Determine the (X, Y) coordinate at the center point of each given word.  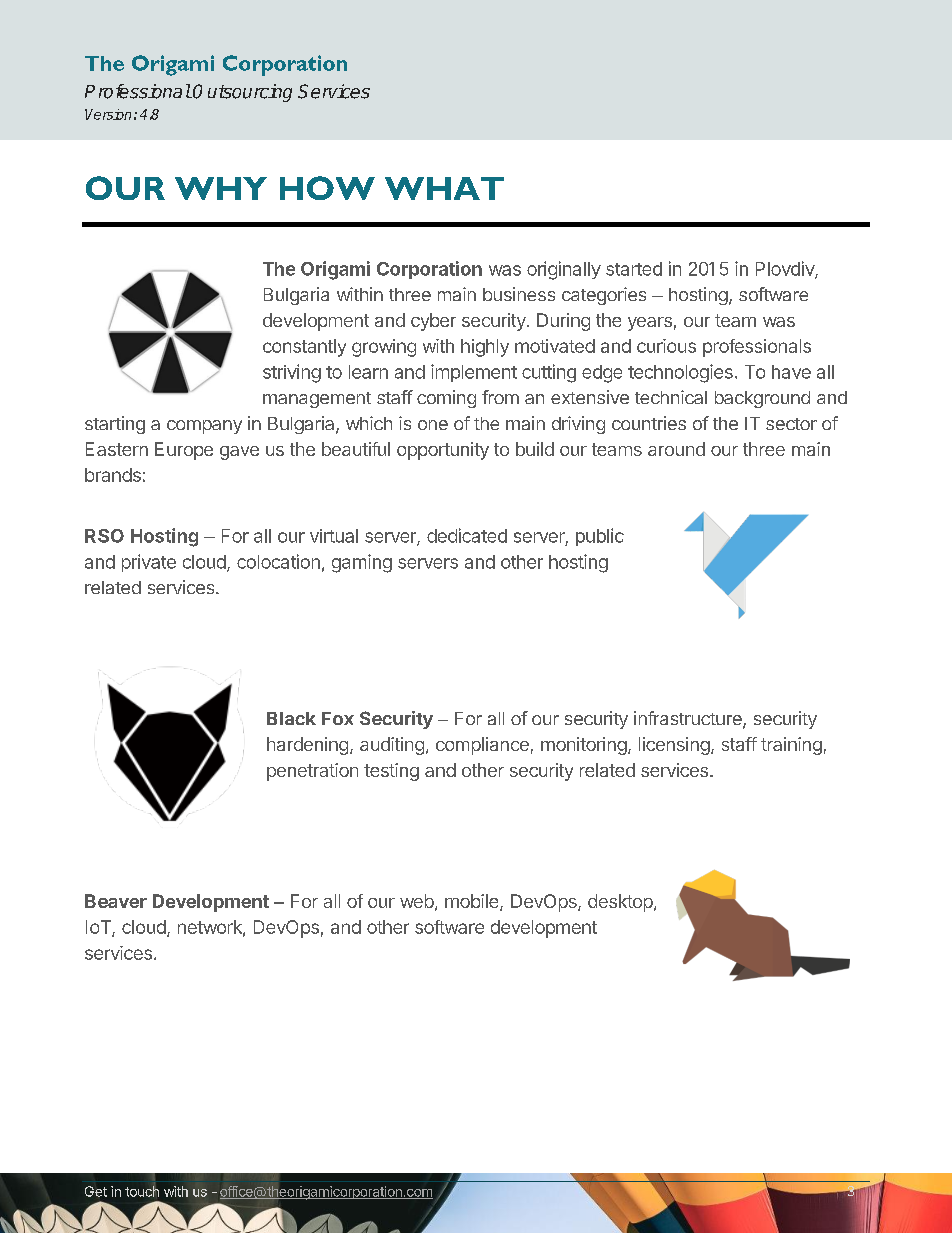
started (634, 269)
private (149, 563)
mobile (473, 902)
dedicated (467, 535)
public (600, 537)
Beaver (116, 901)
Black (291, 718)
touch (142, 1190)
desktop (620, 903)
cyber (433, 322)
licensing (674, 746)
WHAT (444, 188)
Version (108, 114)
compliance (482, 746)
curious (666, 346)
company (204, 427)
